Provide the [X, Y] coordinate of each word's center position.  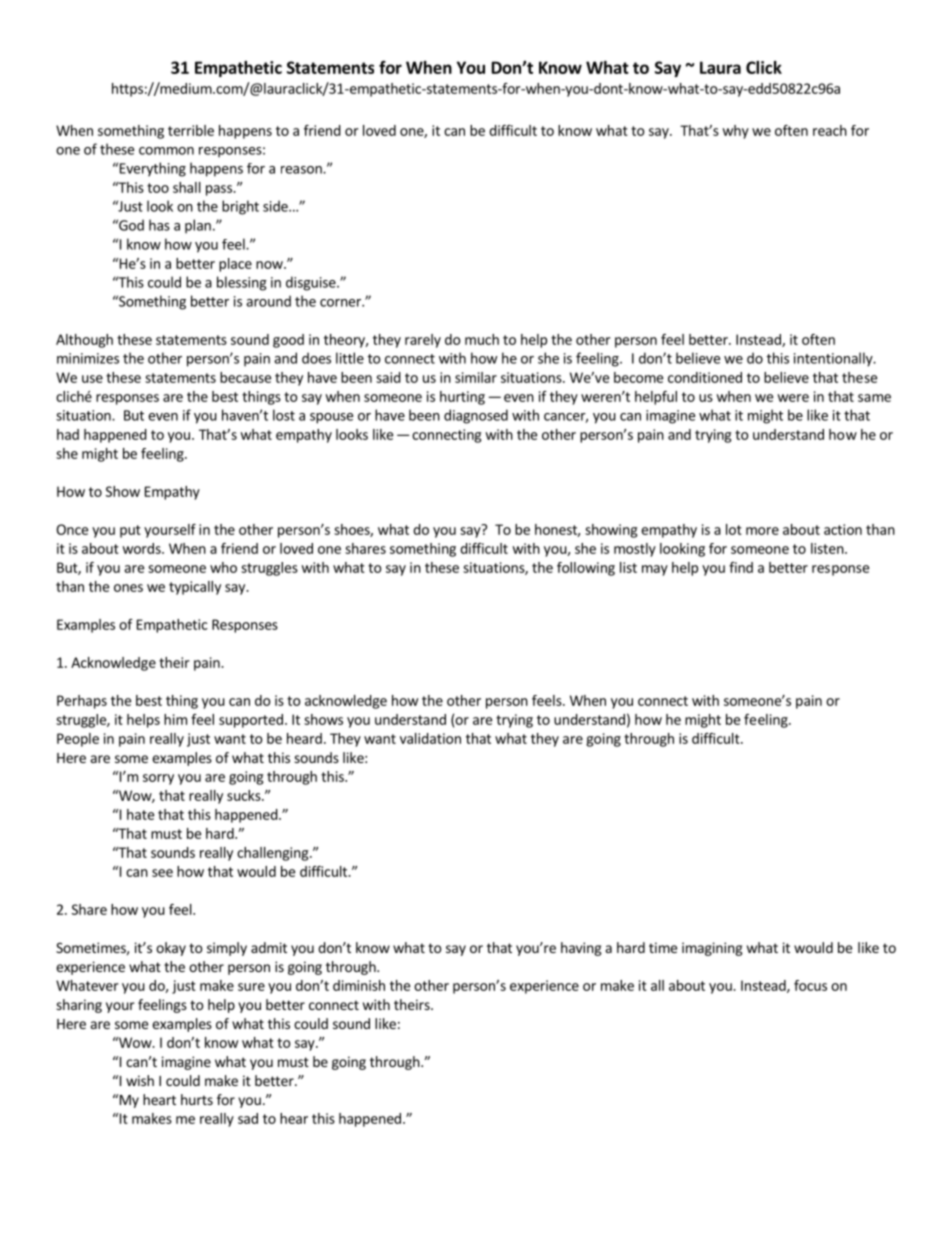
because [245, 377]
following [586, 569]
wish [140, 1080]
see [162, 873]
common [166, 151]
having [581, 949]
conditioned [705, 377]
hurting [462, 398]
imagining [712, 949]
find [741, 567]
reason [302, 170]
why [735, 132]
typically [195, 588]
